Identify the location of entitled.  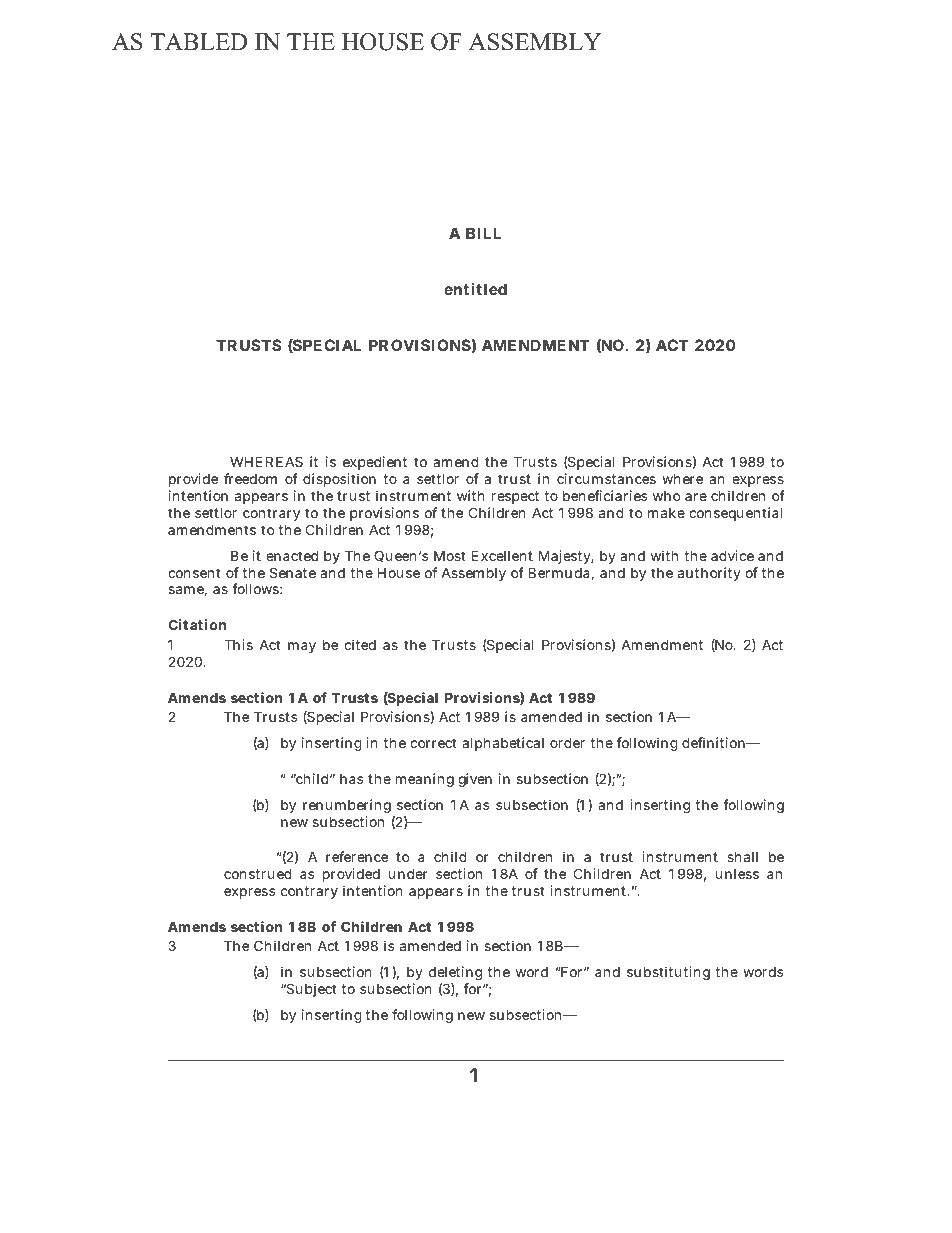
(475, 289).
